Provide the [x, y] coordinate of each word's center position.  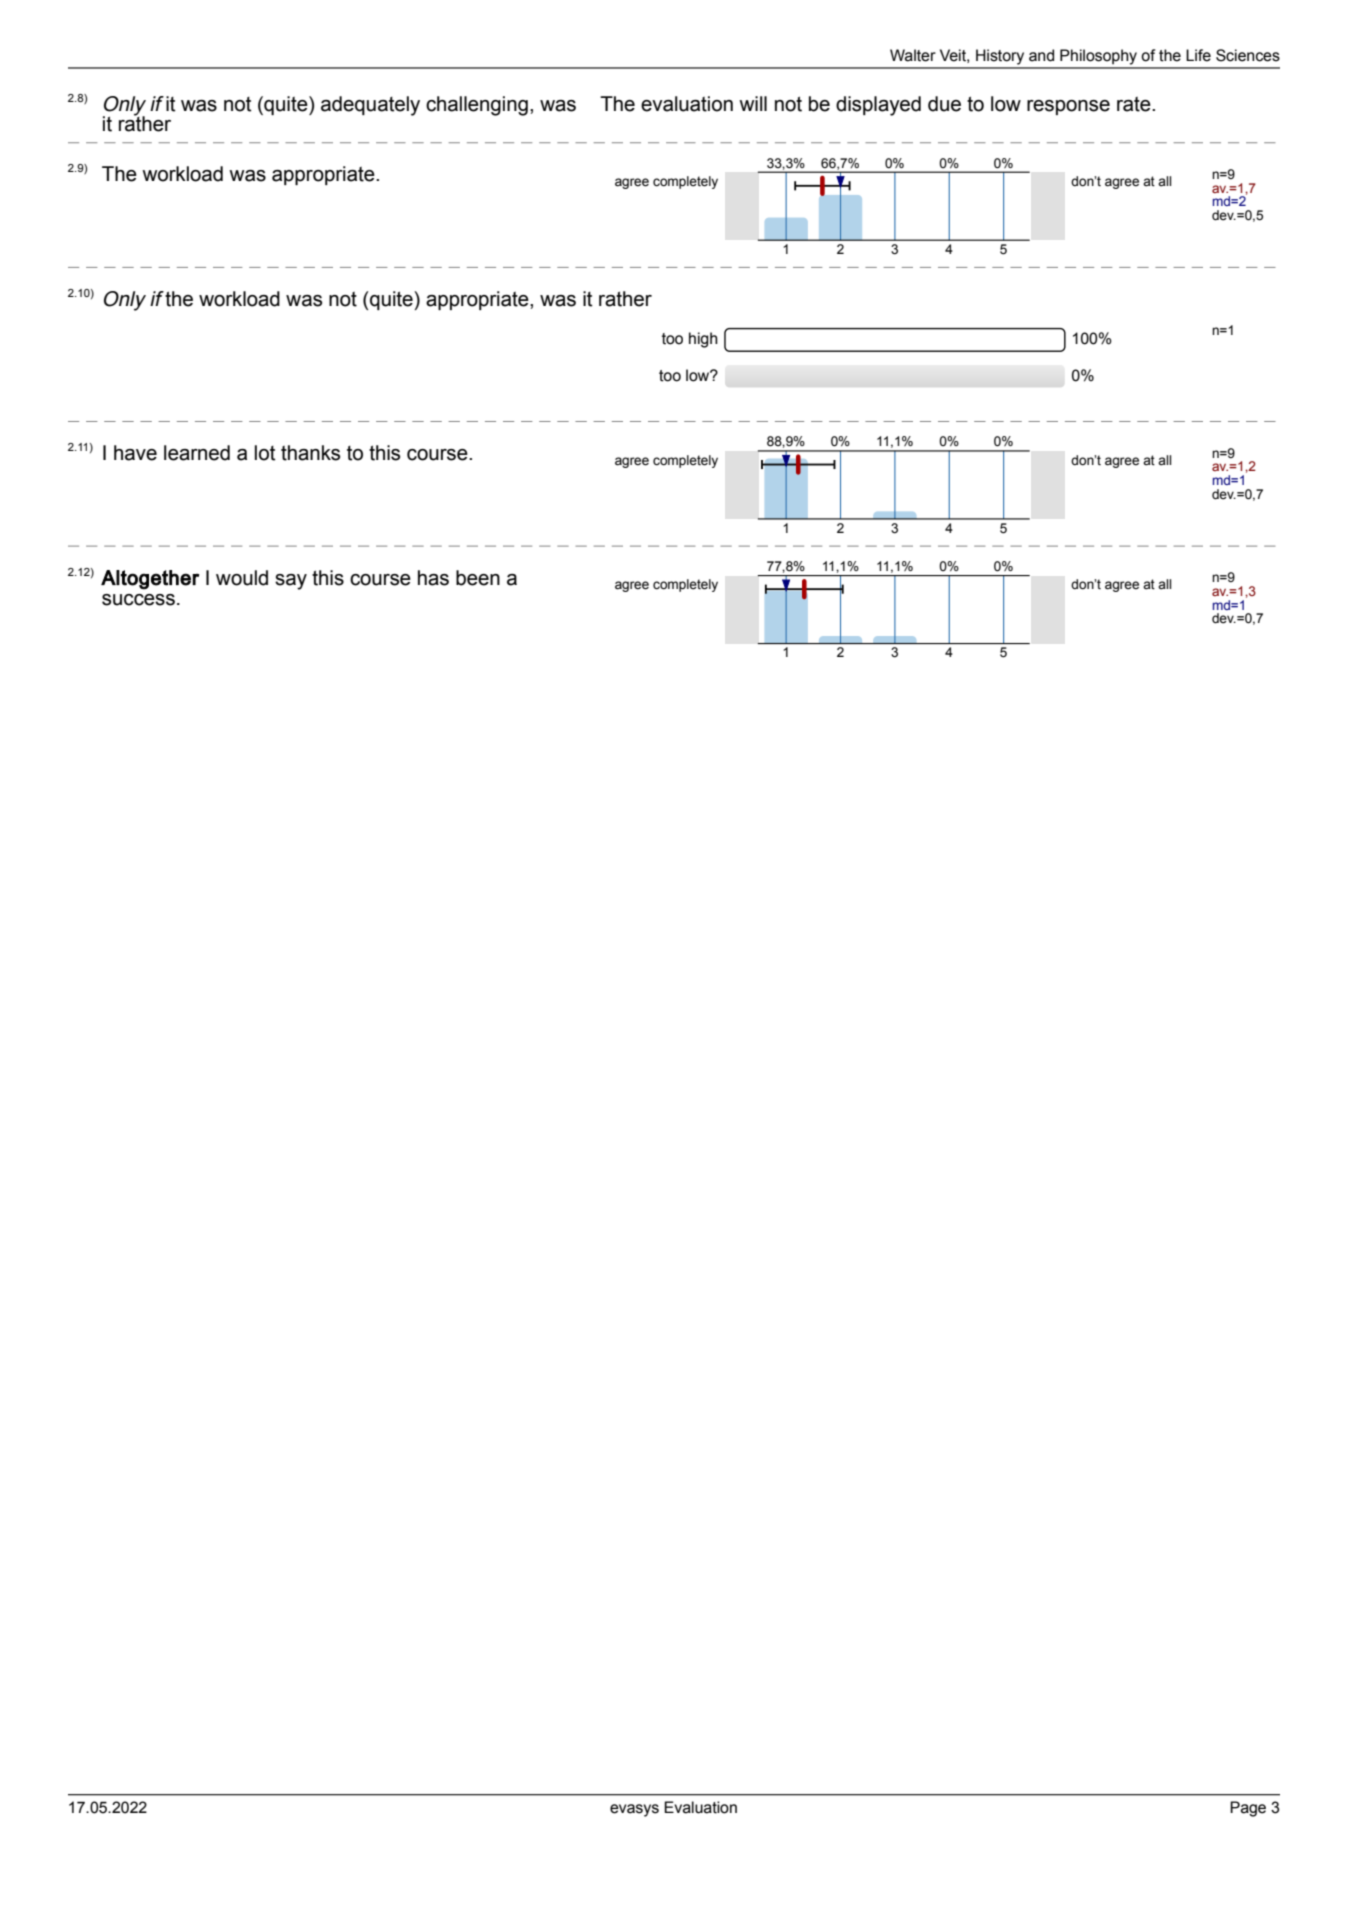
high [703, 340]
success [138, 600]
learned [197, 453]
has [433, 578]
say [291, 582]
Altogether [150, 580]
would [242, 578]
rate [1135, 104]
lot [265, 453]
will [753, 103]
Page [1248, 1809]
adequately [370, 106]
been [478, 578]
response [1068, 107]
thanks [310, 453]
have [135, 453]
